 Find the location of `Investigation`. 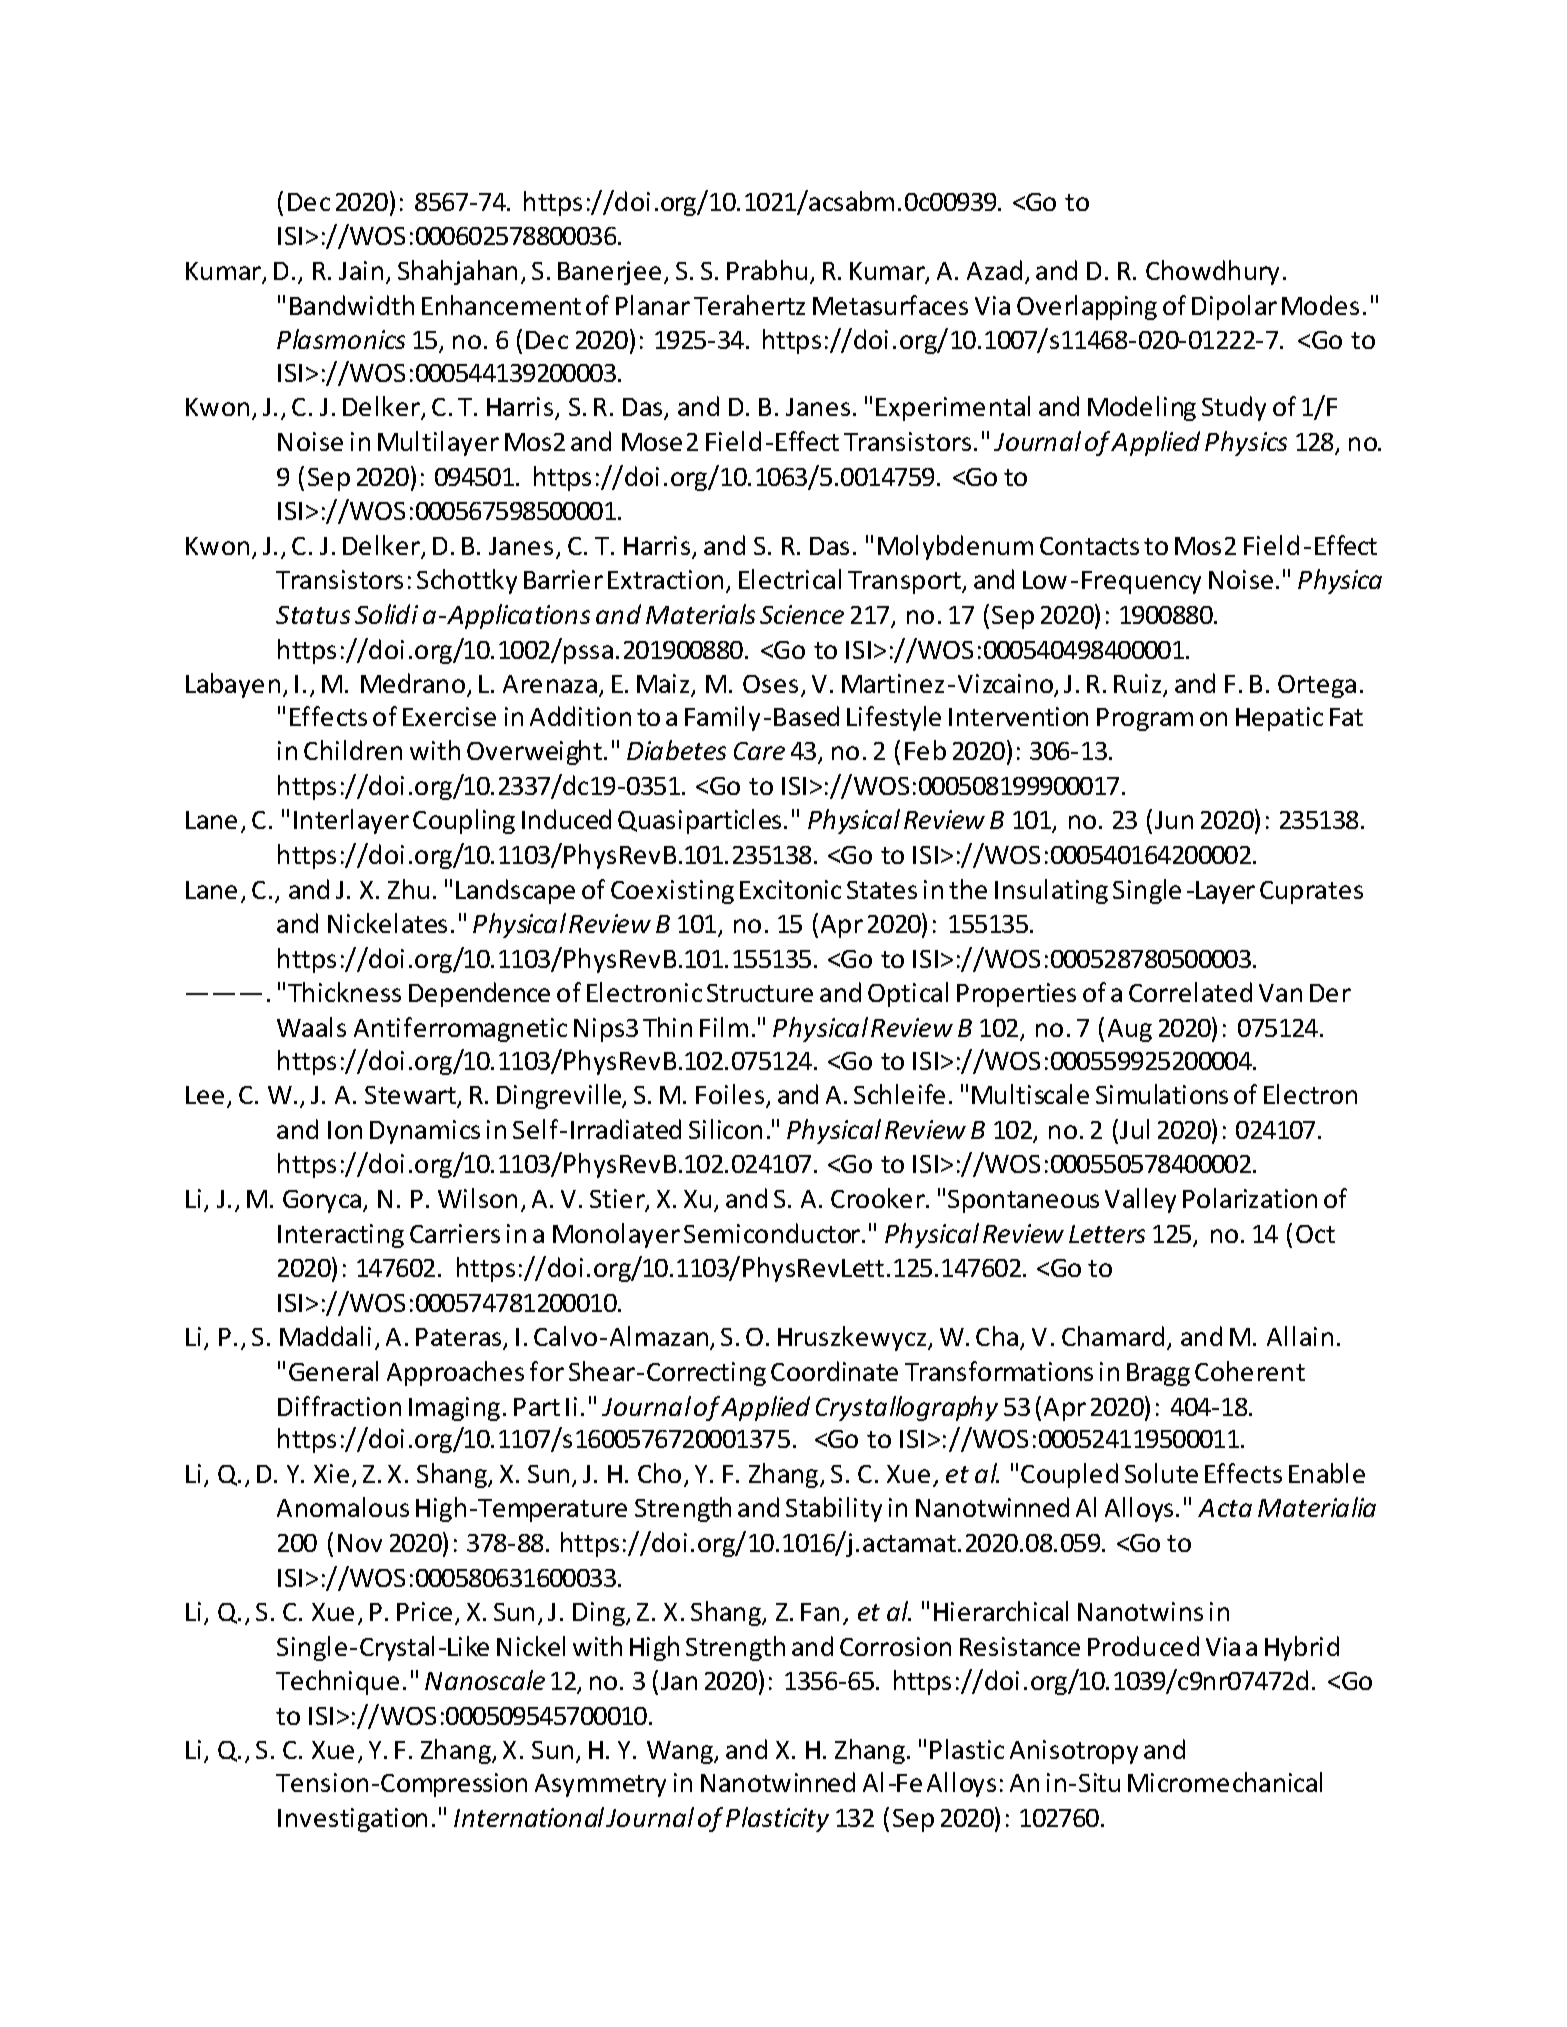

Investigation is located at coordinates (352, 1820).
